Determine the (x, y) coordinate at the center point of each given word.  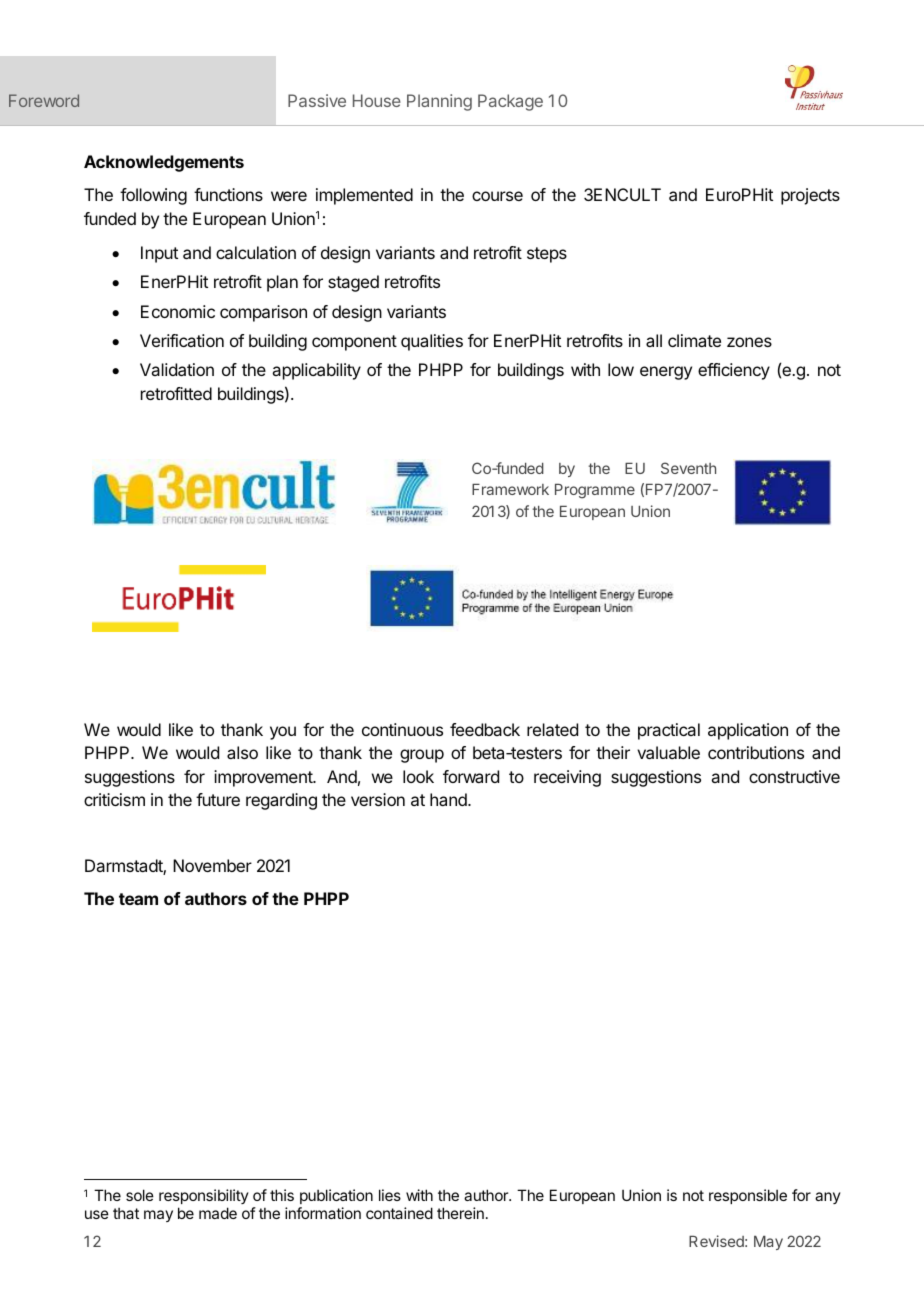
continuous (402, 729)
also (242, 752)
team (138, 899)
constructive (794, 776)
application (748, 731)
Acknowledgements (164, 163)
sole (140, 1195)
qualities (432, 342)
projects (810, 196)
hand (449, 799)
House (377, 100)
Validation (177, 369)
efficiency (734, 371)
